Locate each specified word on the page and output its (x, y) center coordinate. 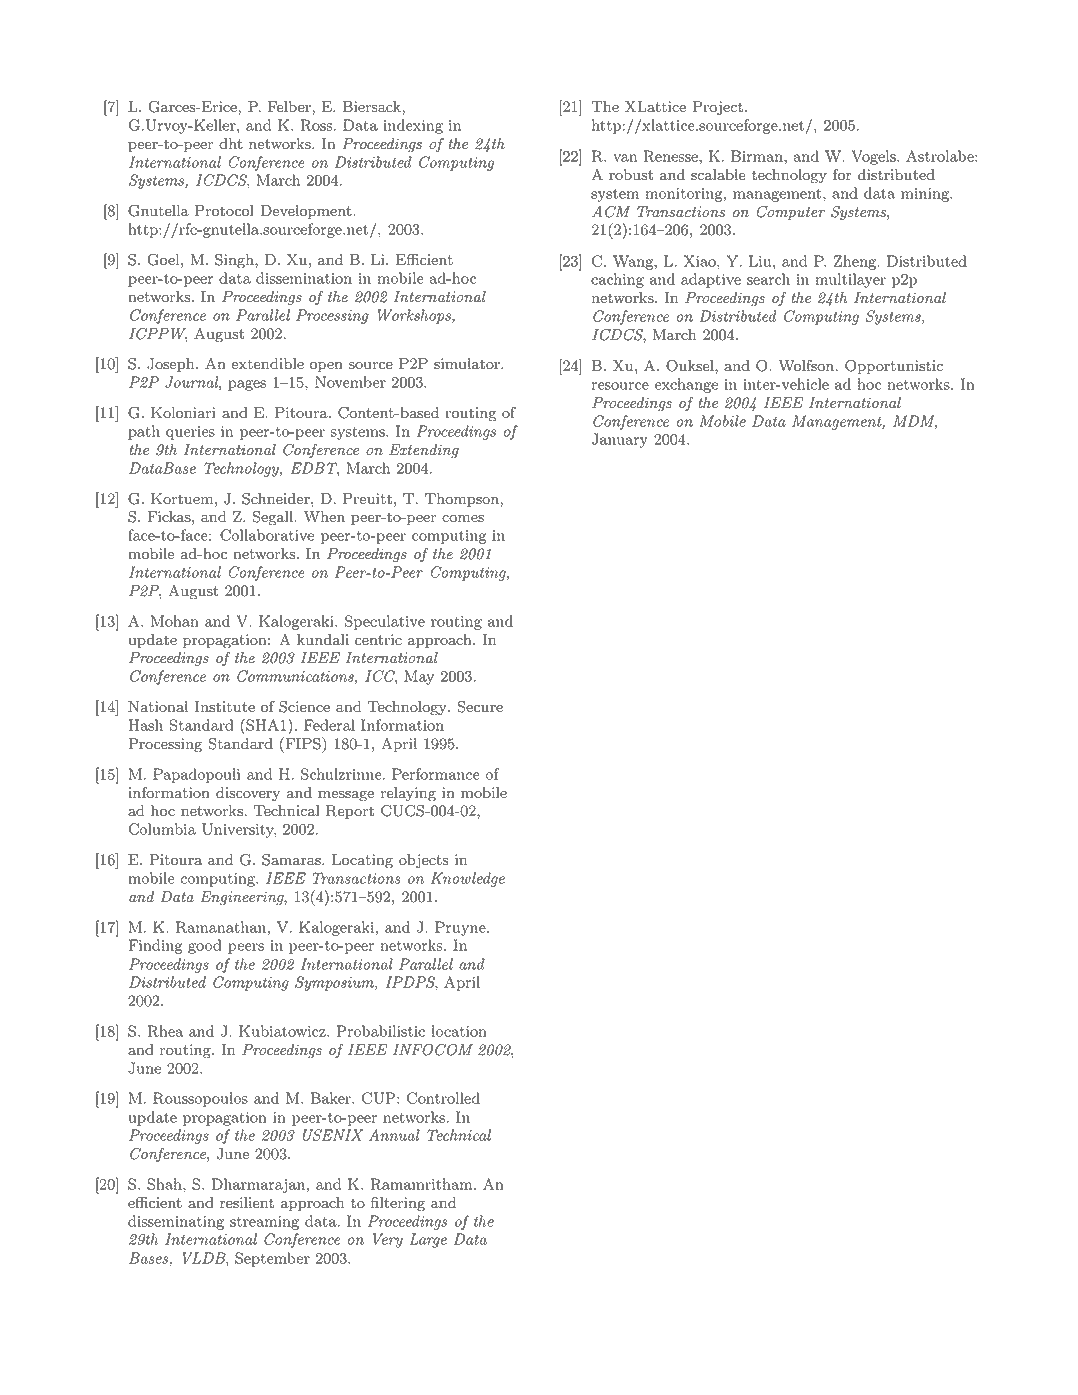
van (625, 158)
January (620, 440)
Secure (480, 707)
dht (231, 144)
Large (428, 1240)
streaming (264, 1223)
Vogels (874, 157)
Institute (225, 707)
